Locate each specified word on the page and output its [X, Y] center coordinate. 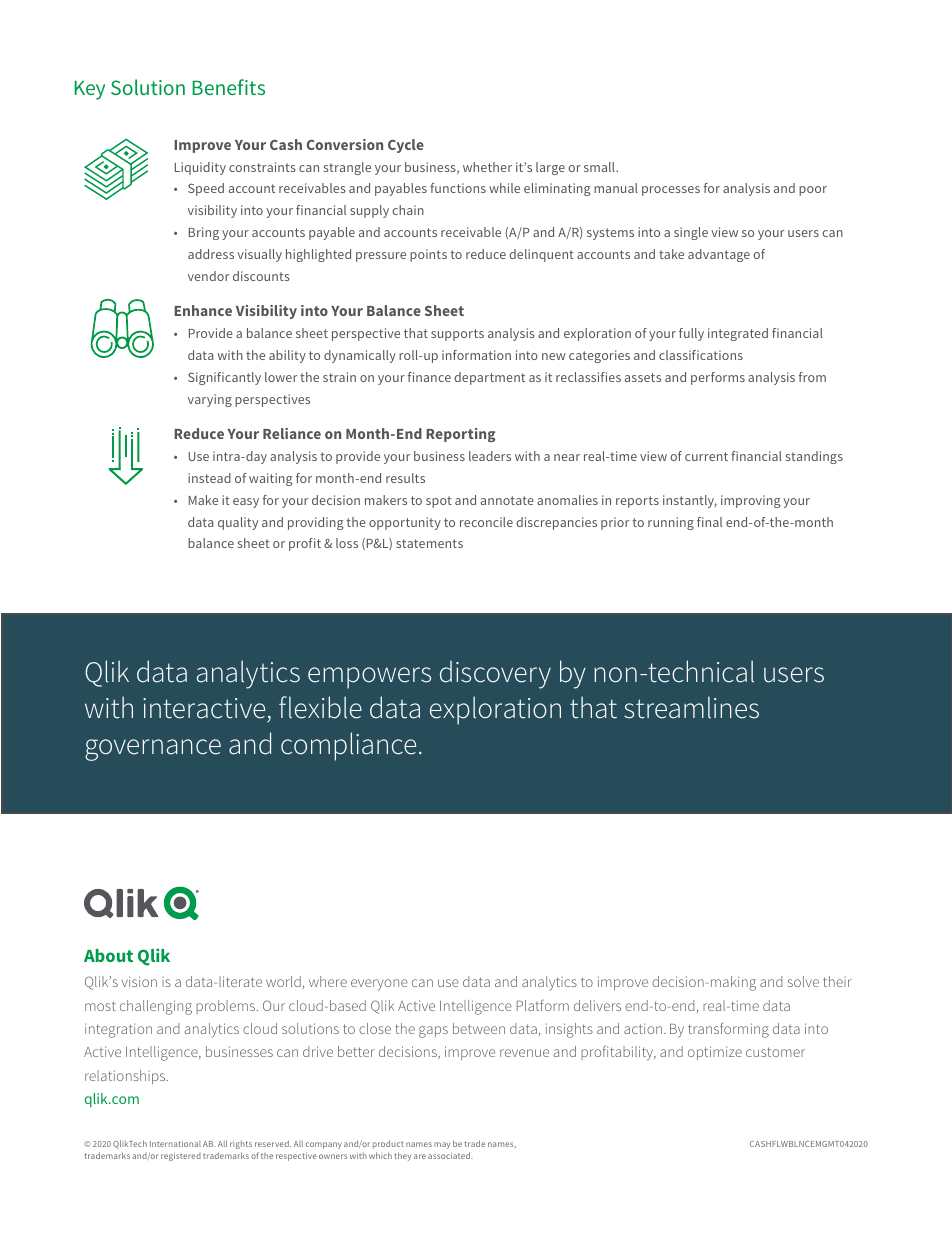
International [175, 1144]
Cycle [406, 146]
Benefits [228, 87]
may [442, 1145]
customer [775, 1052]
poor [813, 191]
